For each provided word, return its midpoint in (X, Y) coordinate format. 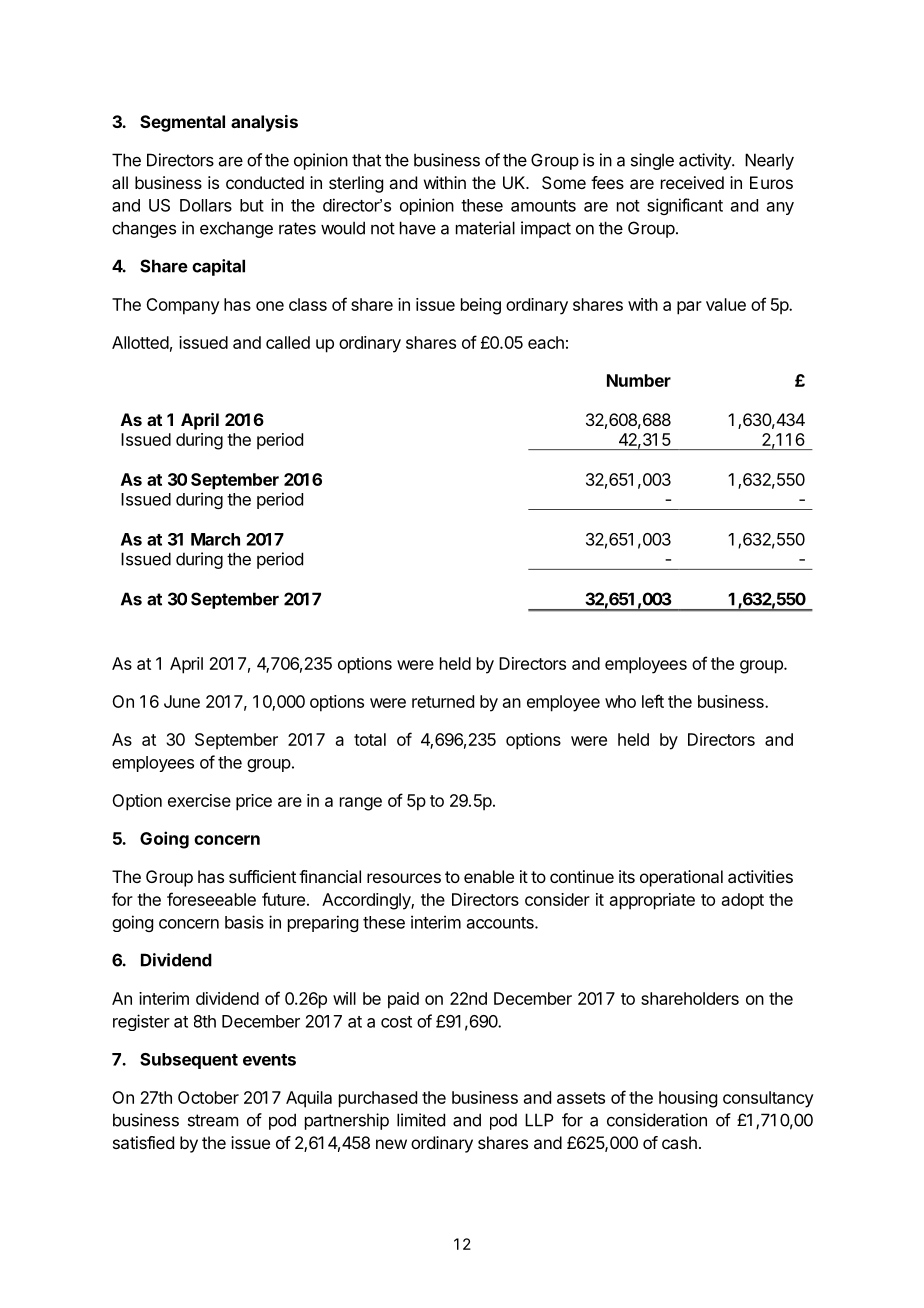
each (546, 342)
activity (706, 161)
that (366, 160)
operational (681, 878)
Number (639, 380)
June (182, 701)
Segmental (182, 123)
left (653, 701)
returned (443, 701)
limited (421, 1120)
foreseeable (211, 899)
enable (489, 876)
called (288, 342)
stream (213, 1120)
